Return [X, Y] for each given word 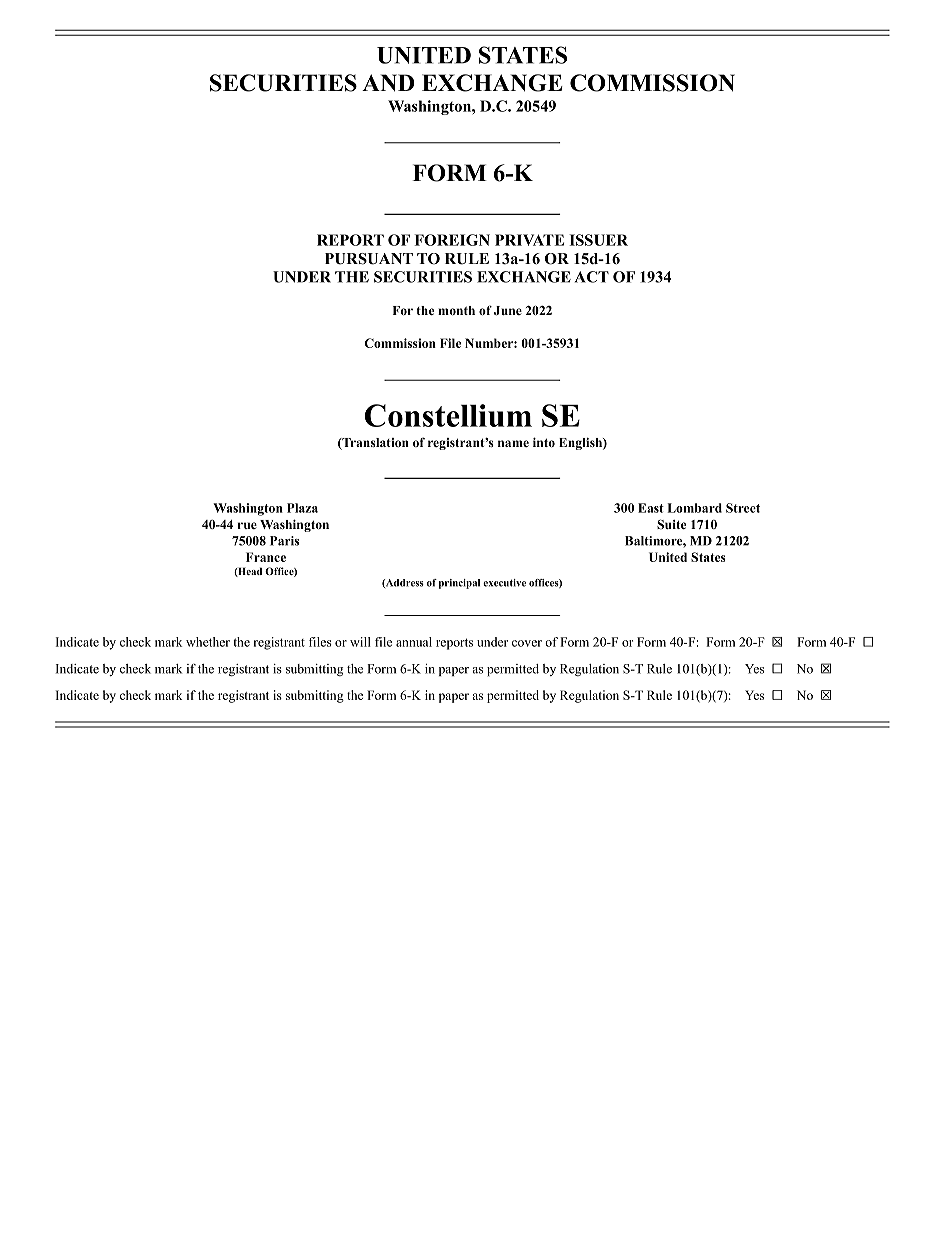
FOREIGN [452, 240]
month [456, 310]
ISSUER [598, 240]
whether [208, 642]
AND [388, 83]
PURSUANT [369, 259]
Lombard [694, 508]
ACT [592, 277]
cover [527, 643]
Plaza [302, 508]
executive [504, 583]
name [513, 443]
